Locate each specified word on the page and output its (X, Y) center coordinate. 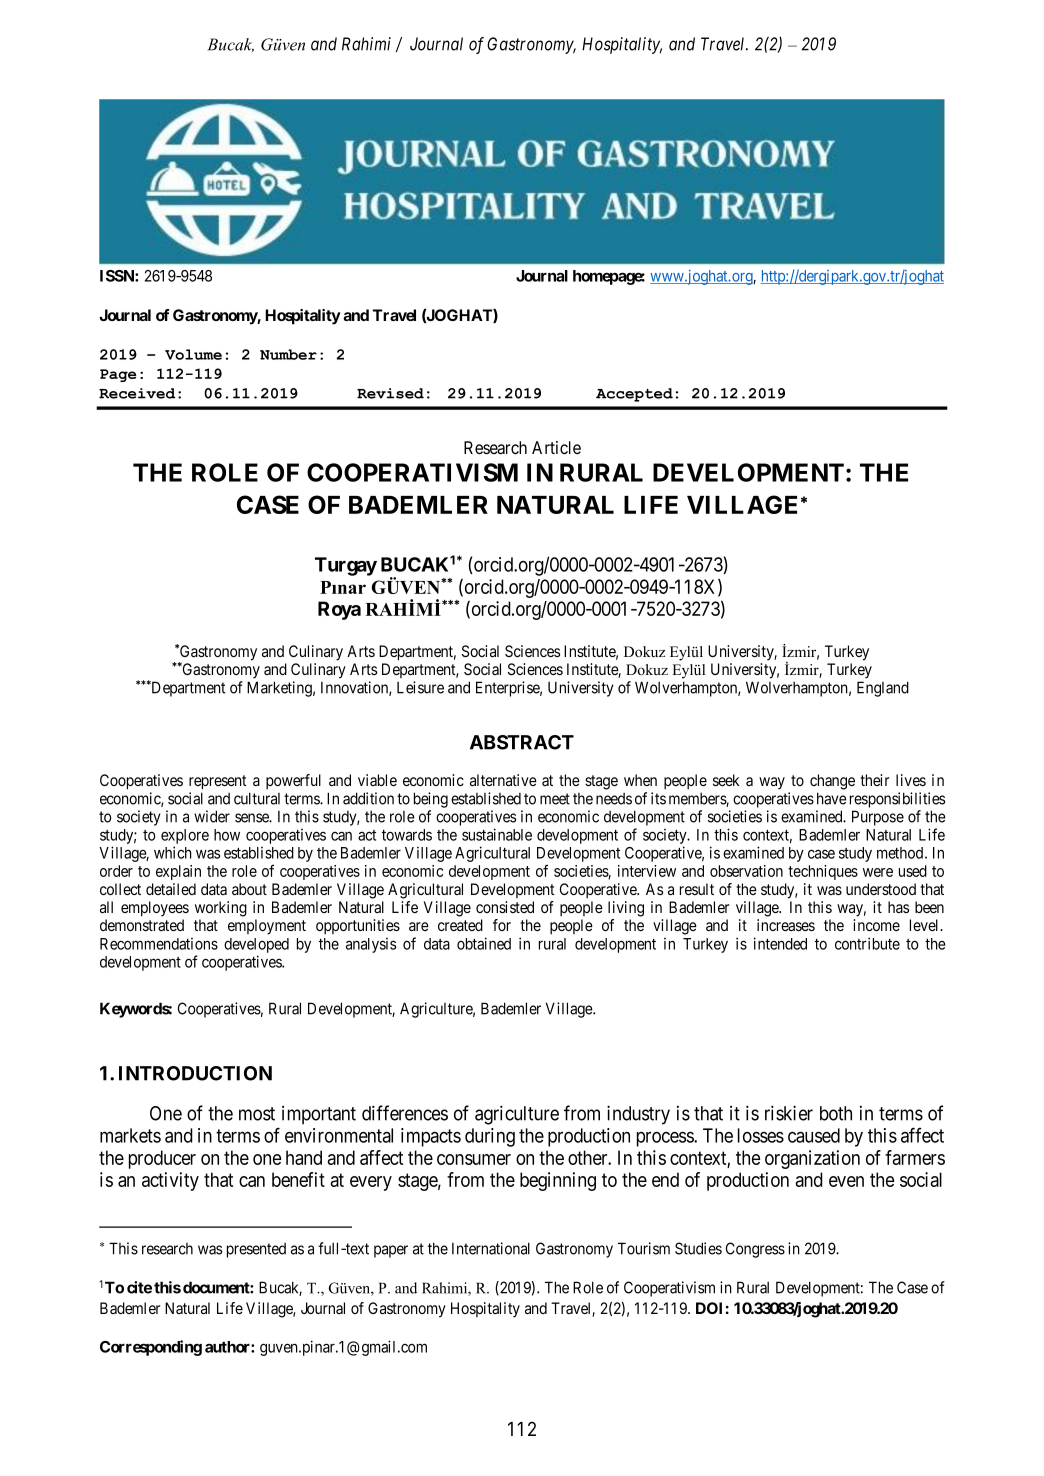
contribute (867, 943)
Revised (390, 393)
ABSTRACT (522, 742)
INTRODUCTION (195, 1073)
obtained (484, 943)
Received (137, 393)
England (883, 689)
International (491, 1248)
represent (218, 782)
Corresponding (151, 1348)
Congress (755, 1250)
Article (556, 447)
